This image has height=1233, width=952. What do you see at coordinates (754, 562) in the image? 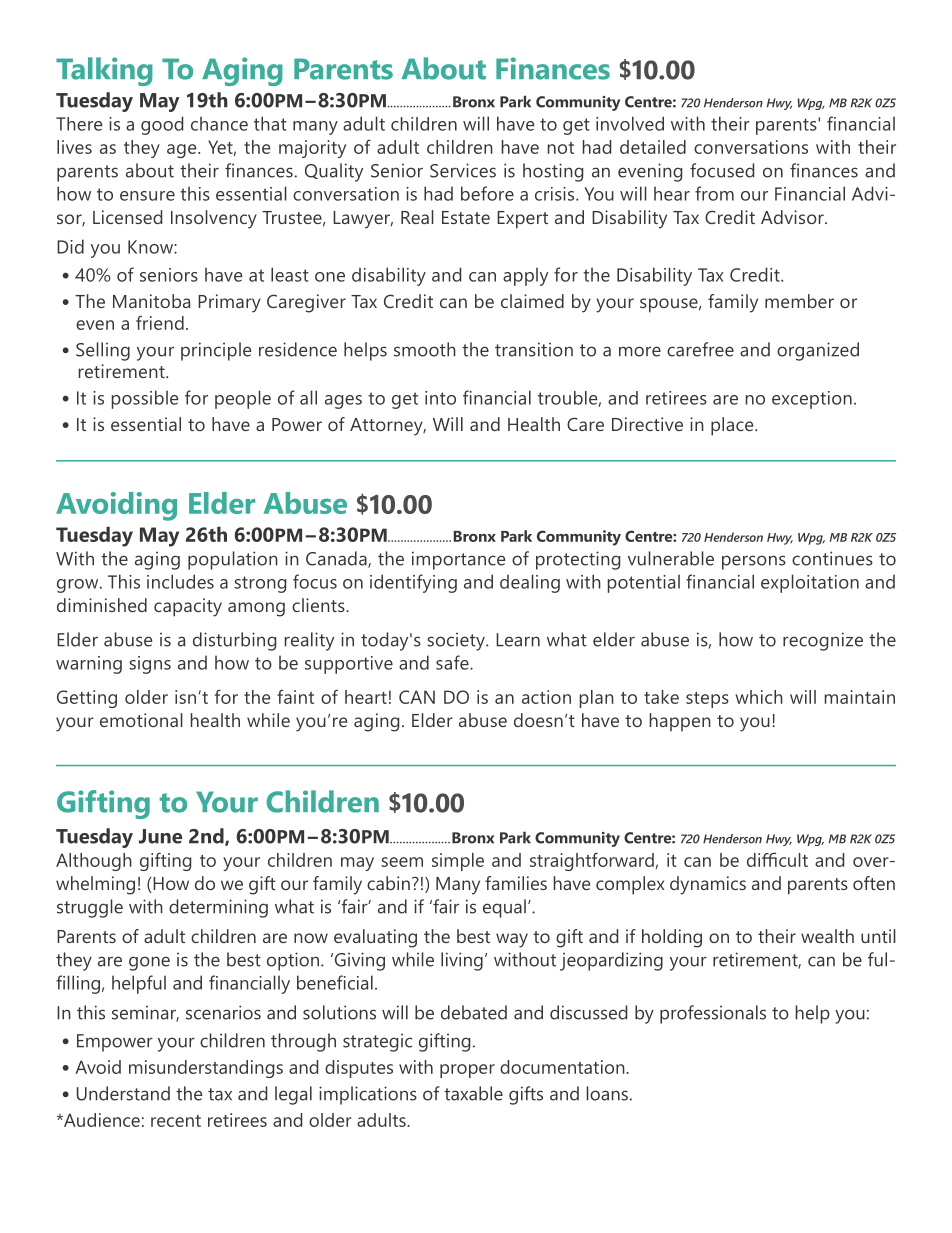
I see `persons` at bounding box center [754, 562].
